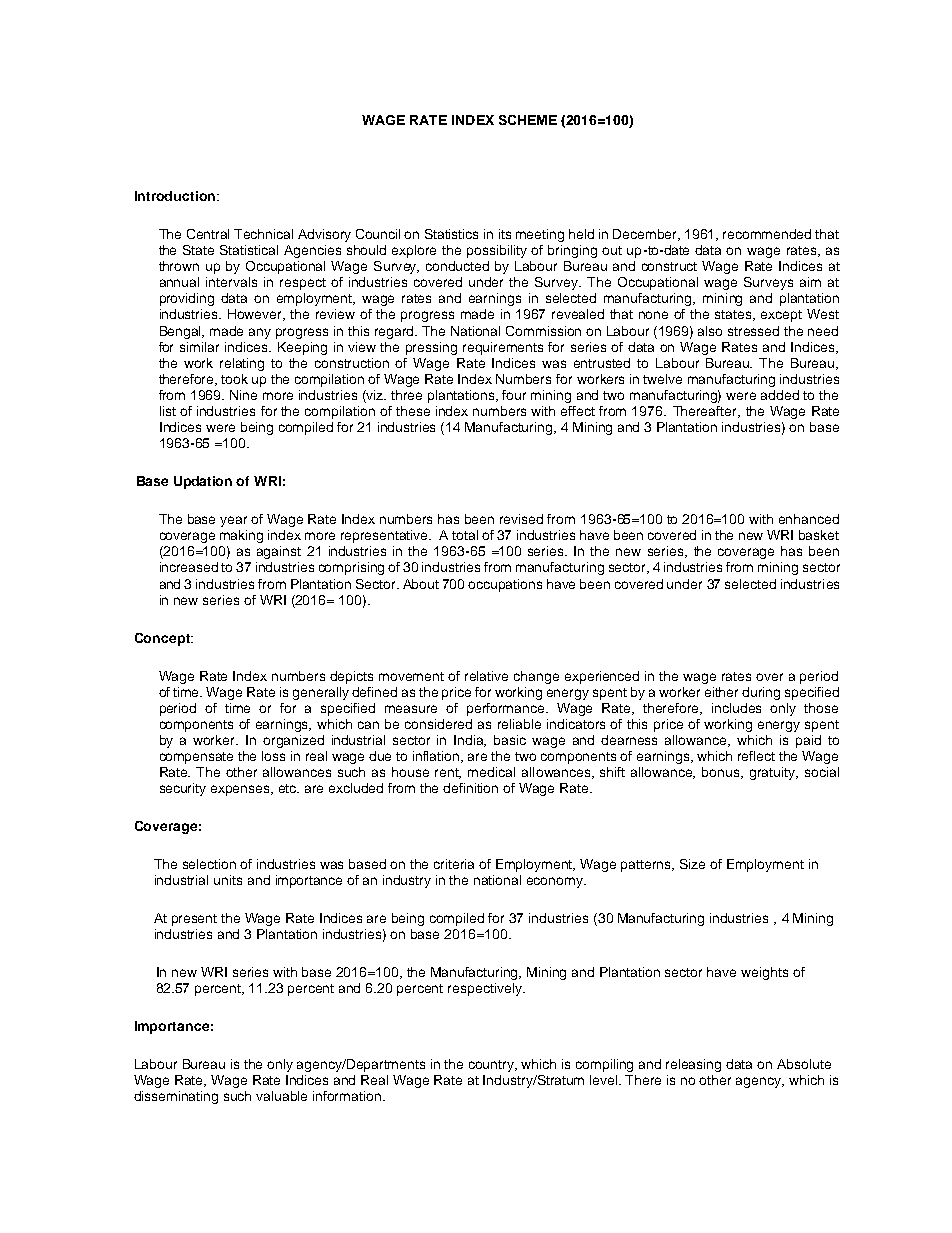 The width and height of the document is (952, 1233). What do you see at coordinates (281, 1096) in the document?
I see `valuable` at bounding box center [281, 1096].
